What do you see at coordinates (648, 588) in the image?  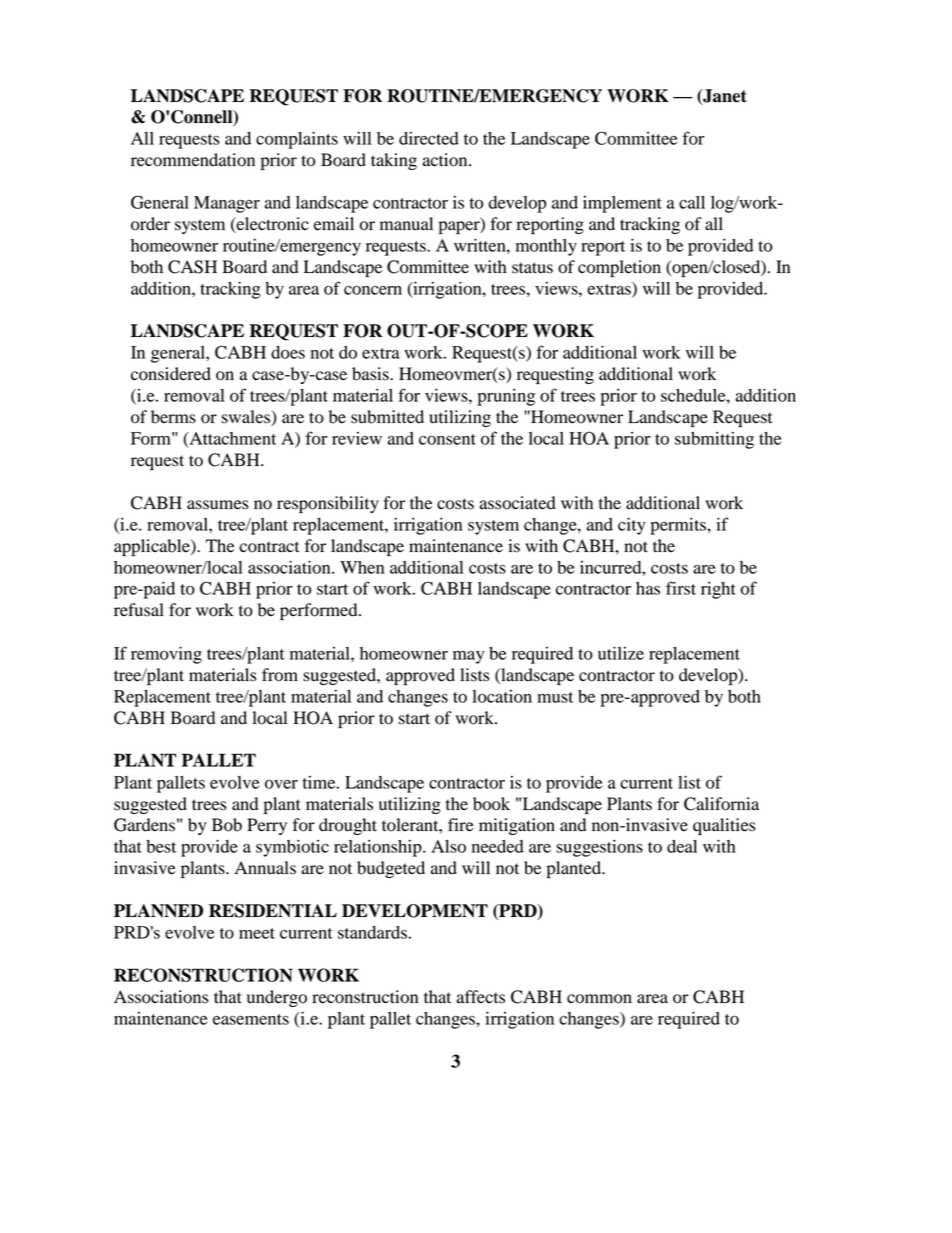 I see `has` at bounding box center [648, 588].
